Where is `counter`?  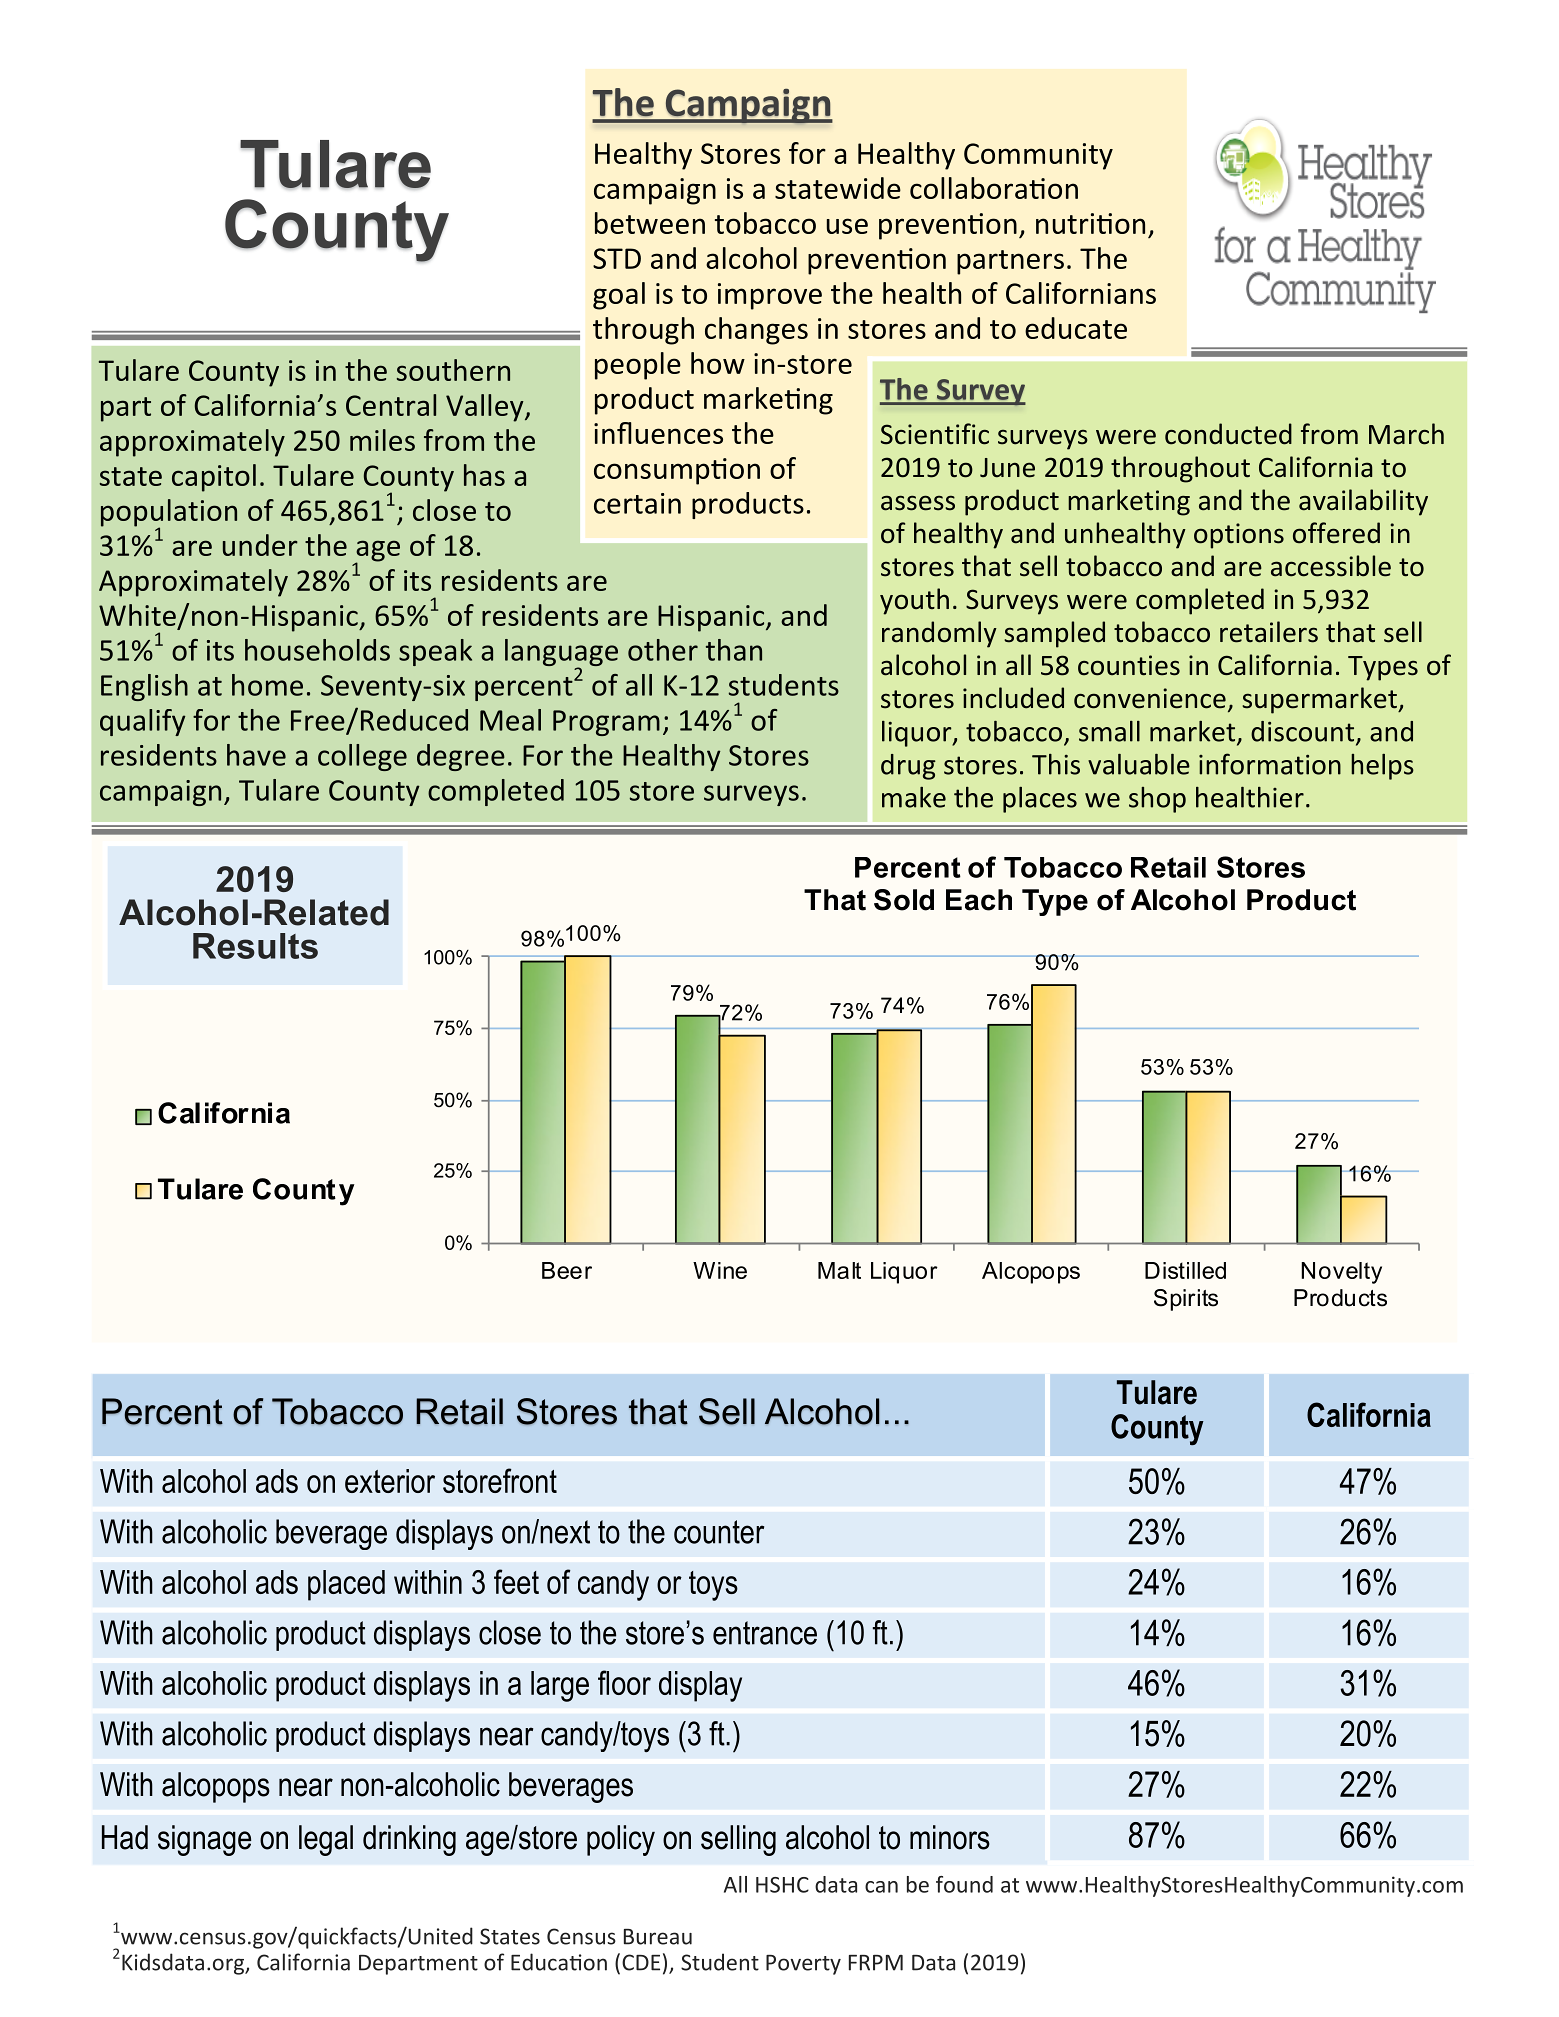
counter is located at coordinates (719, 1532).
